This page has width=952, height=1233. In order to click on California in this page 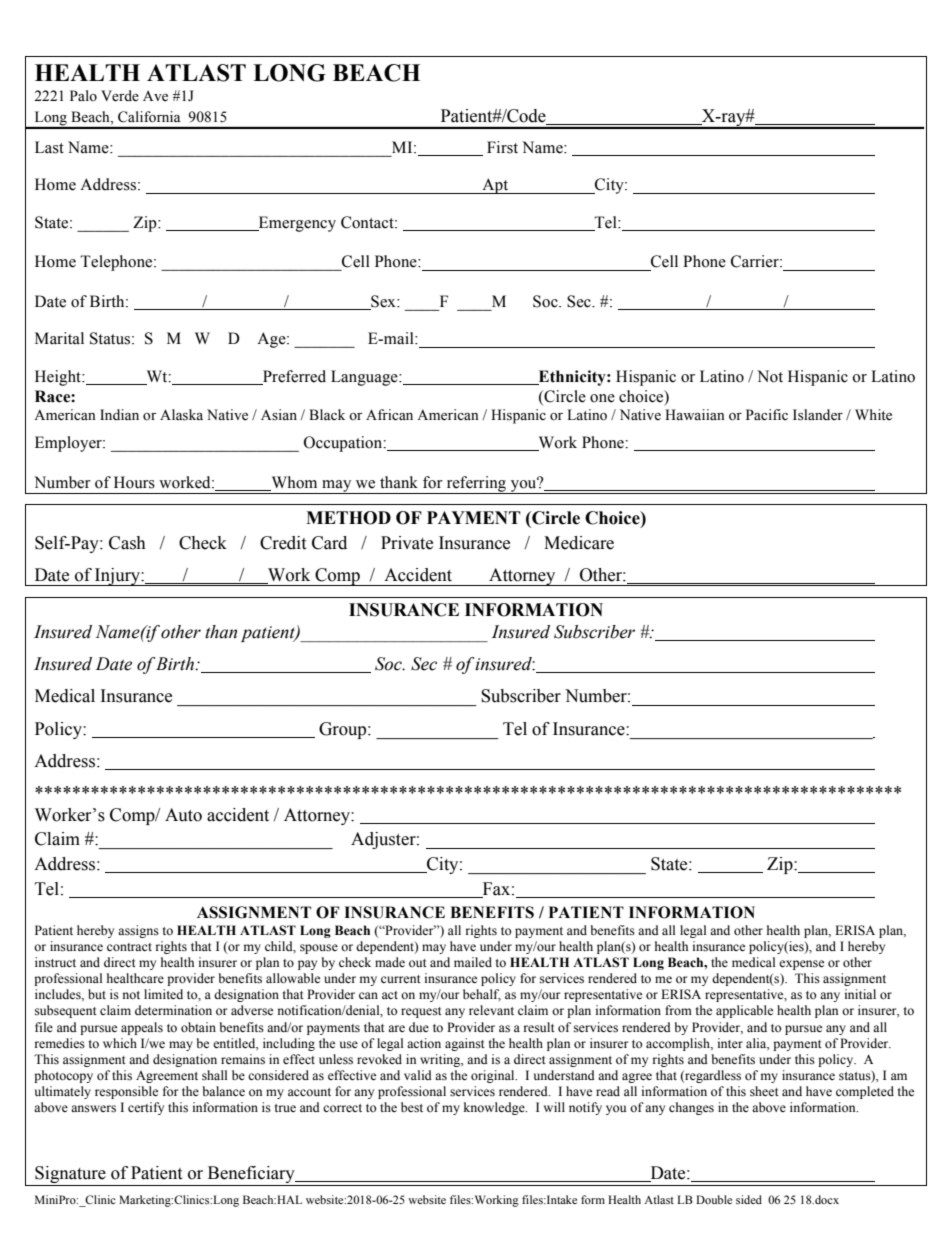, I will do `click(149, 117)`.
